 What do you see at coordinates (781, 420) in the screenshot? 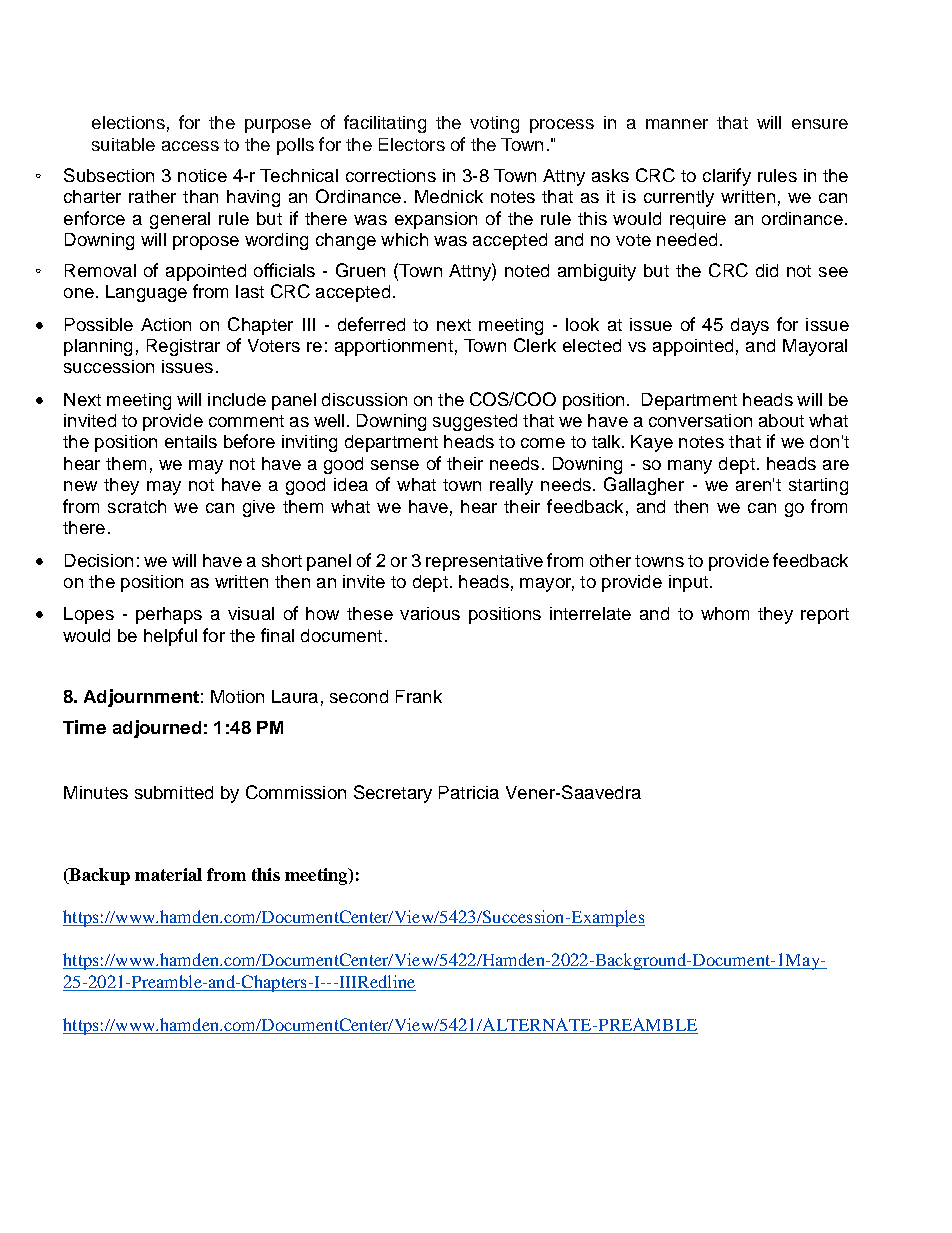
I see `about` at bounding box center [781, 420].
